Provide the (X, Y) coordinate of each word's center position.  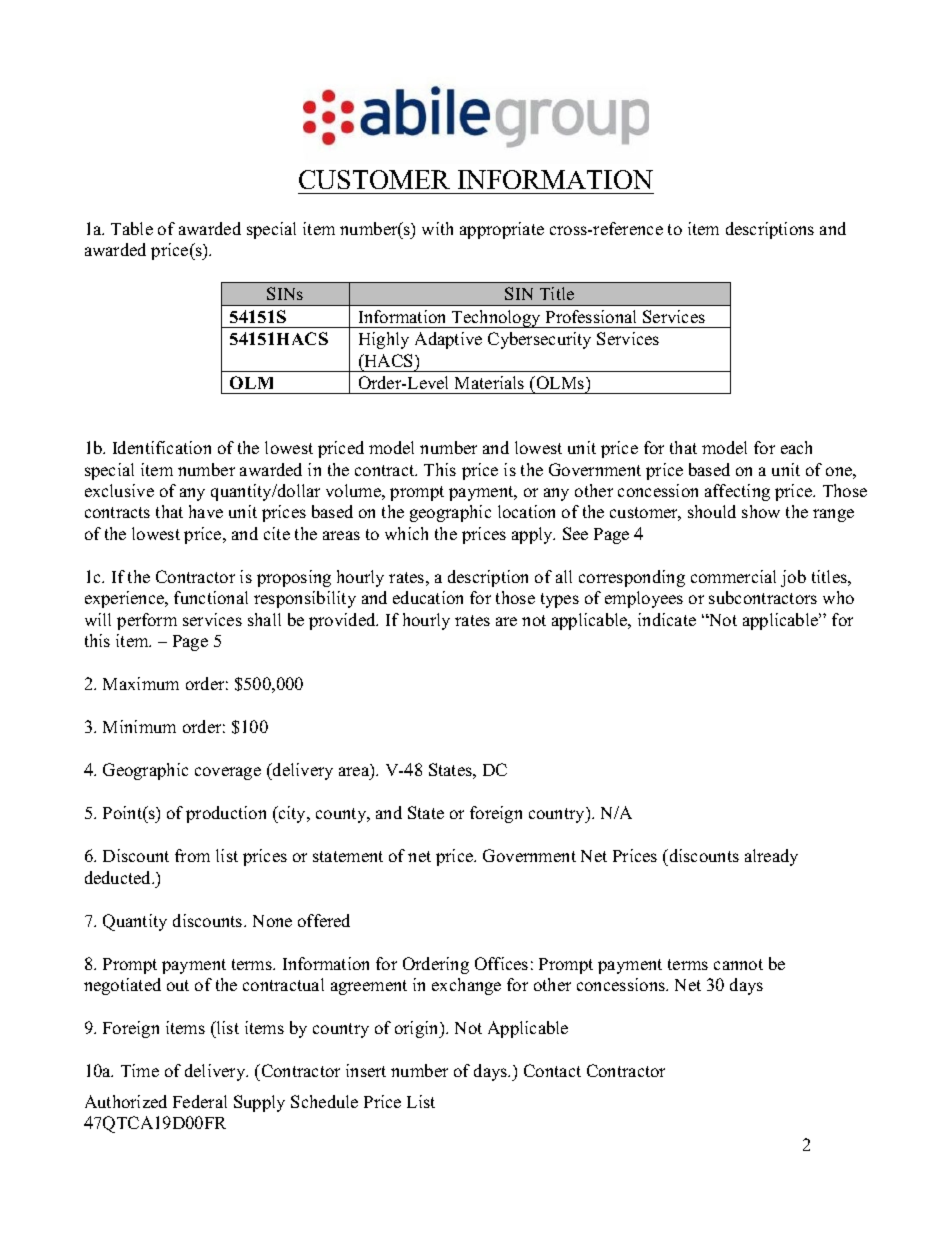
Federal (200, 1101)
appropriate (502, 230)
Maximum (141, 683)
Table (132, 228)
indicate (667, 619)
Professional (591, 316)
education (428, 597)
